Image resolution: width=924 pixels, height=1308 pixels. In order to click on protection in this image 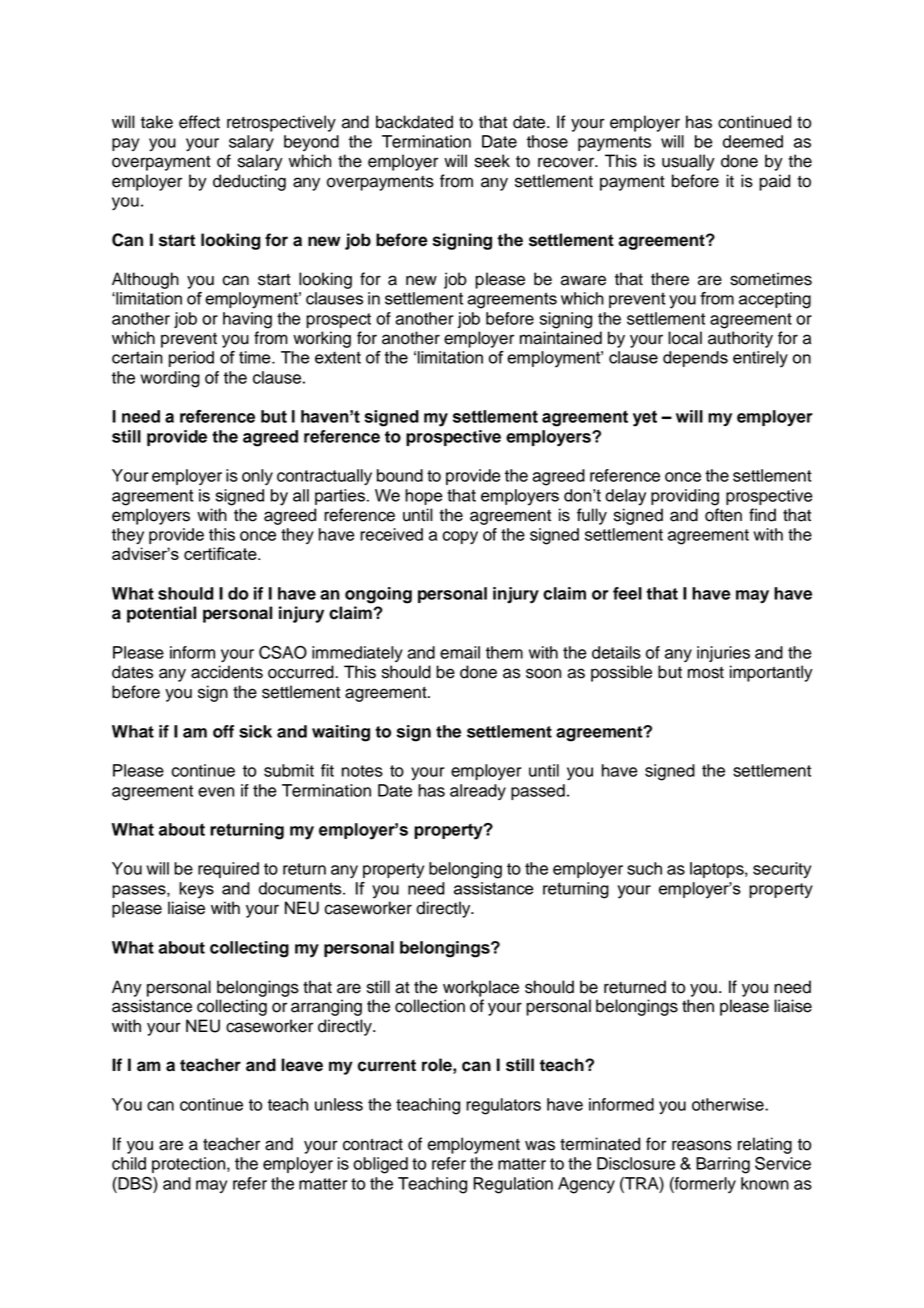, I will do `click(190, 1165)`.
